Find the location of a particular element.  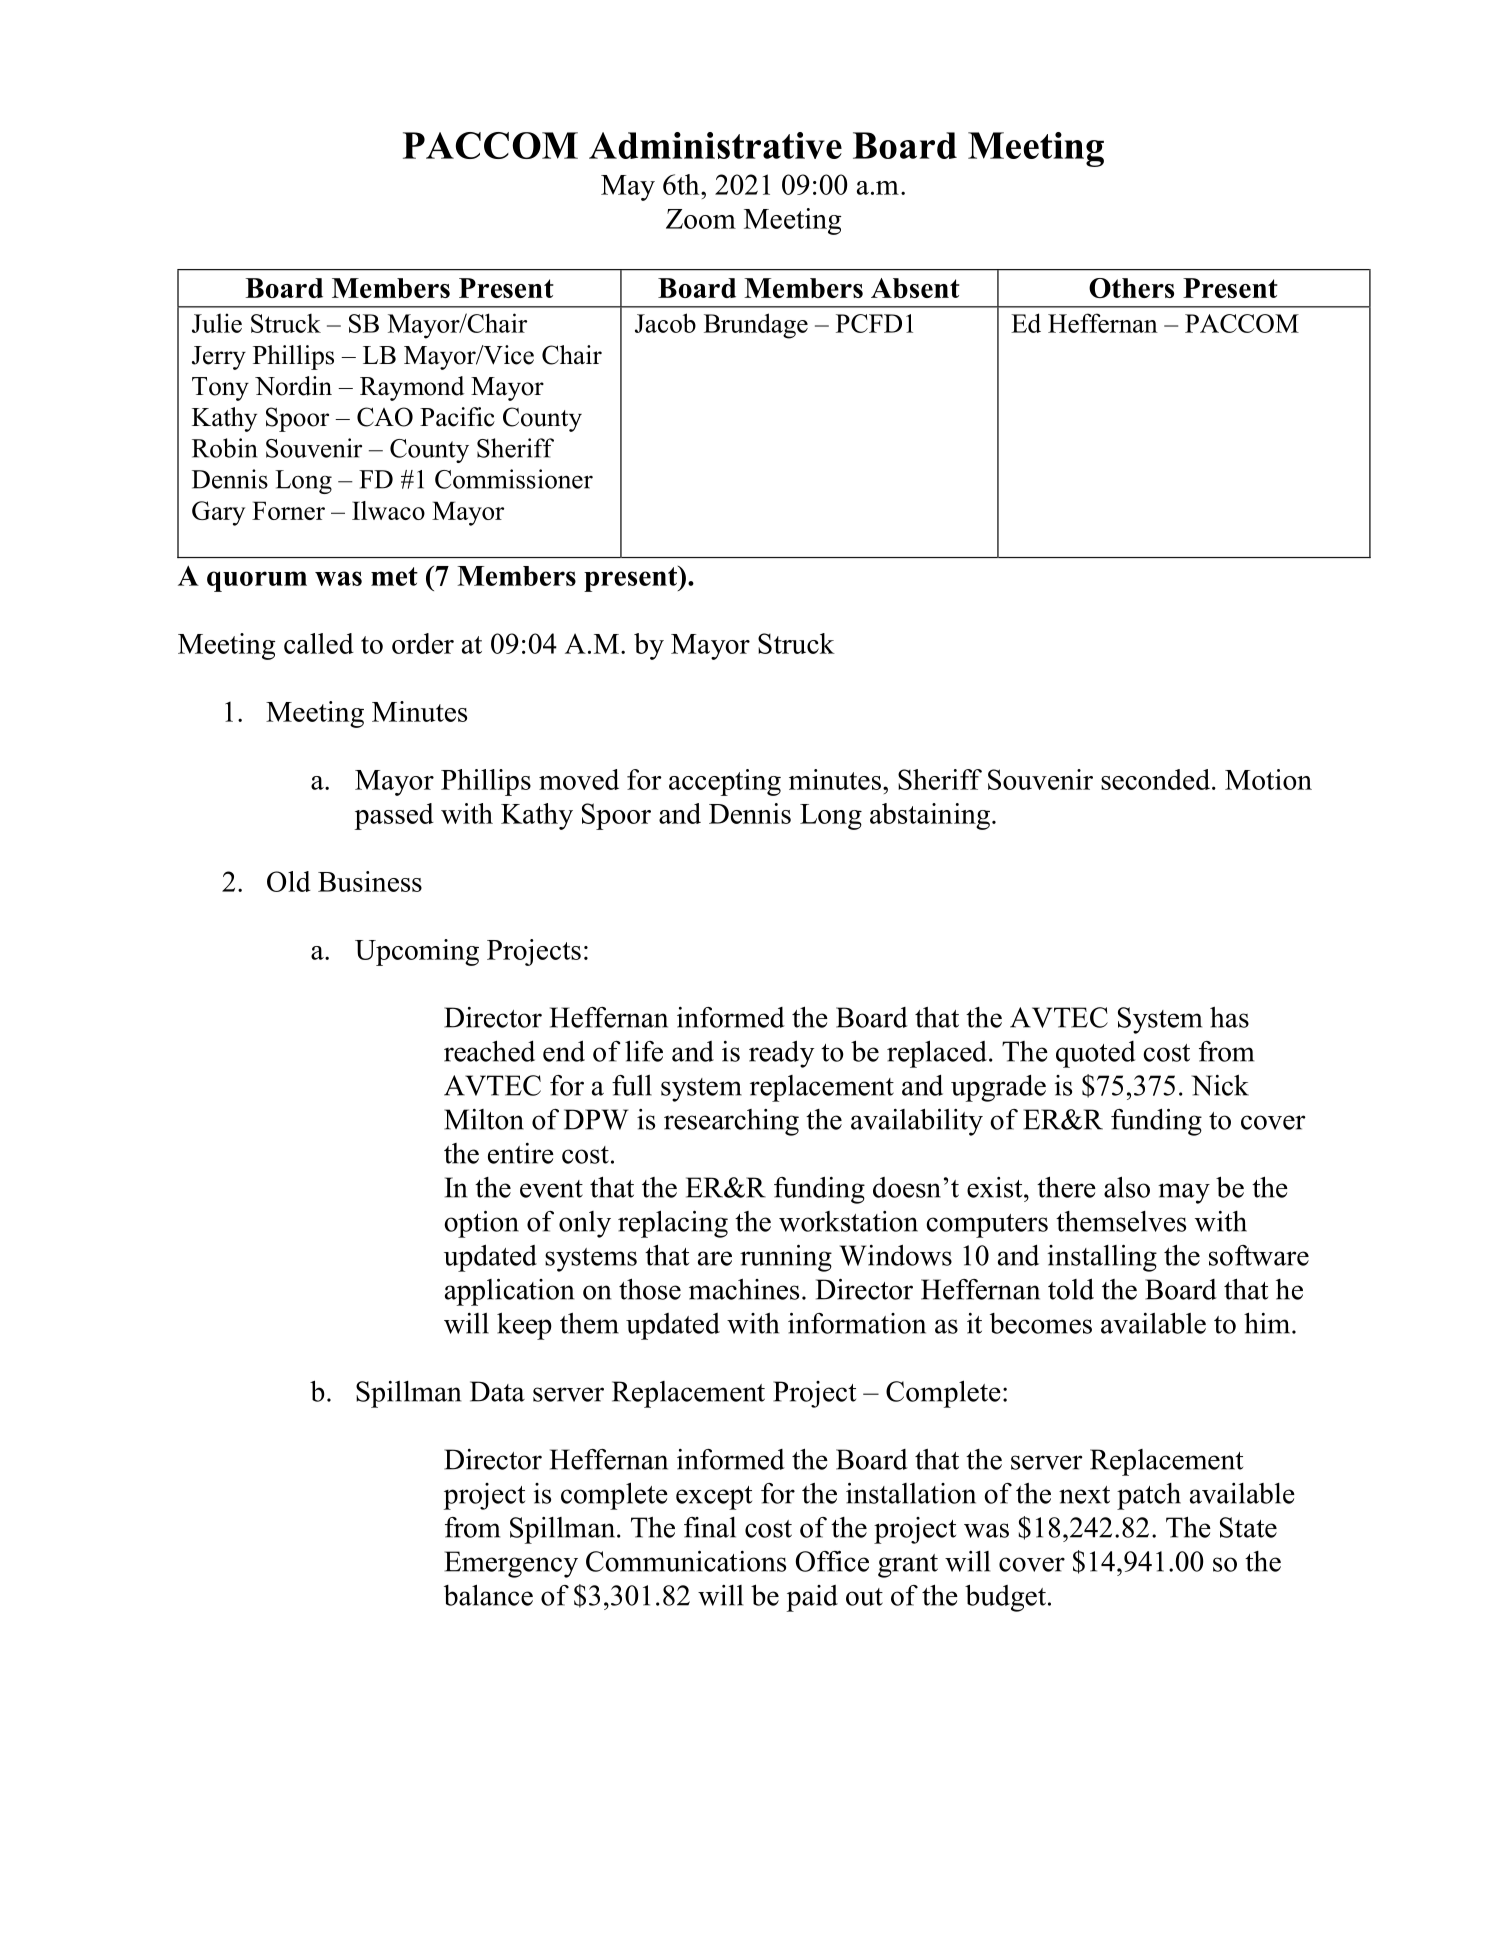

Milton is located at coordinates (484, 1119).
